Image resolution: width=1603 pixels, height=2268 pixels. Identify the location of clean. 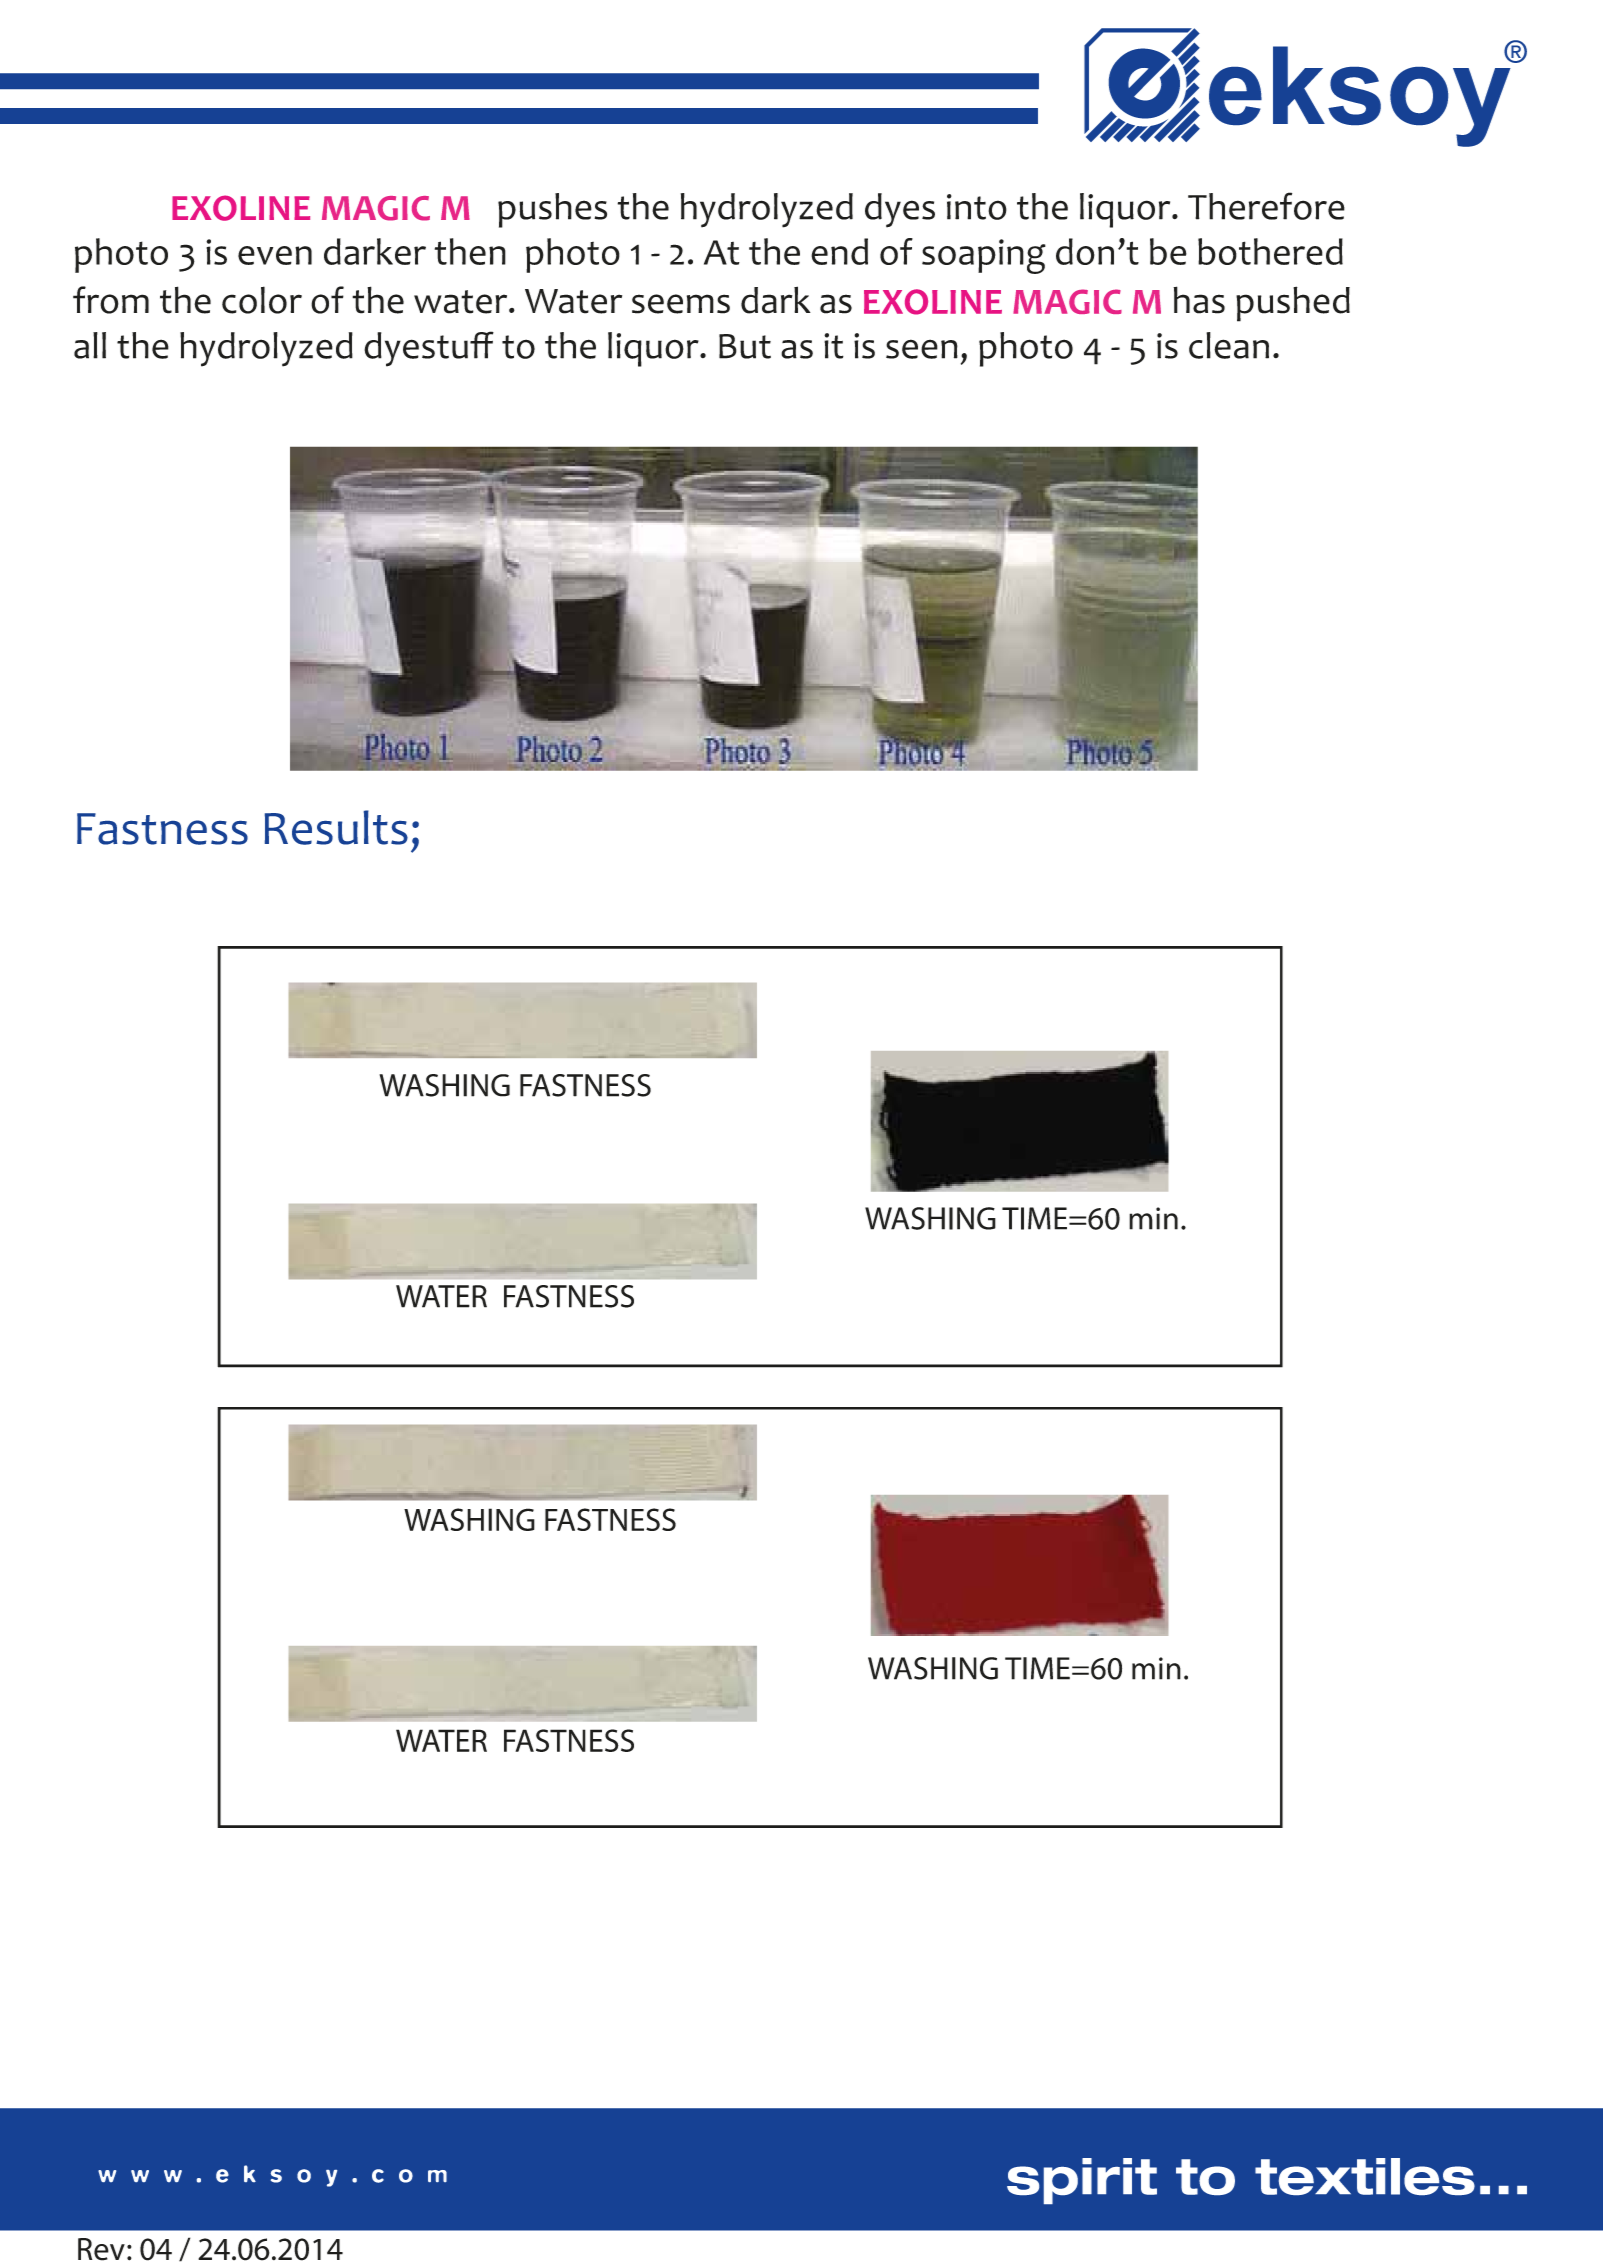
(1229, 345).
